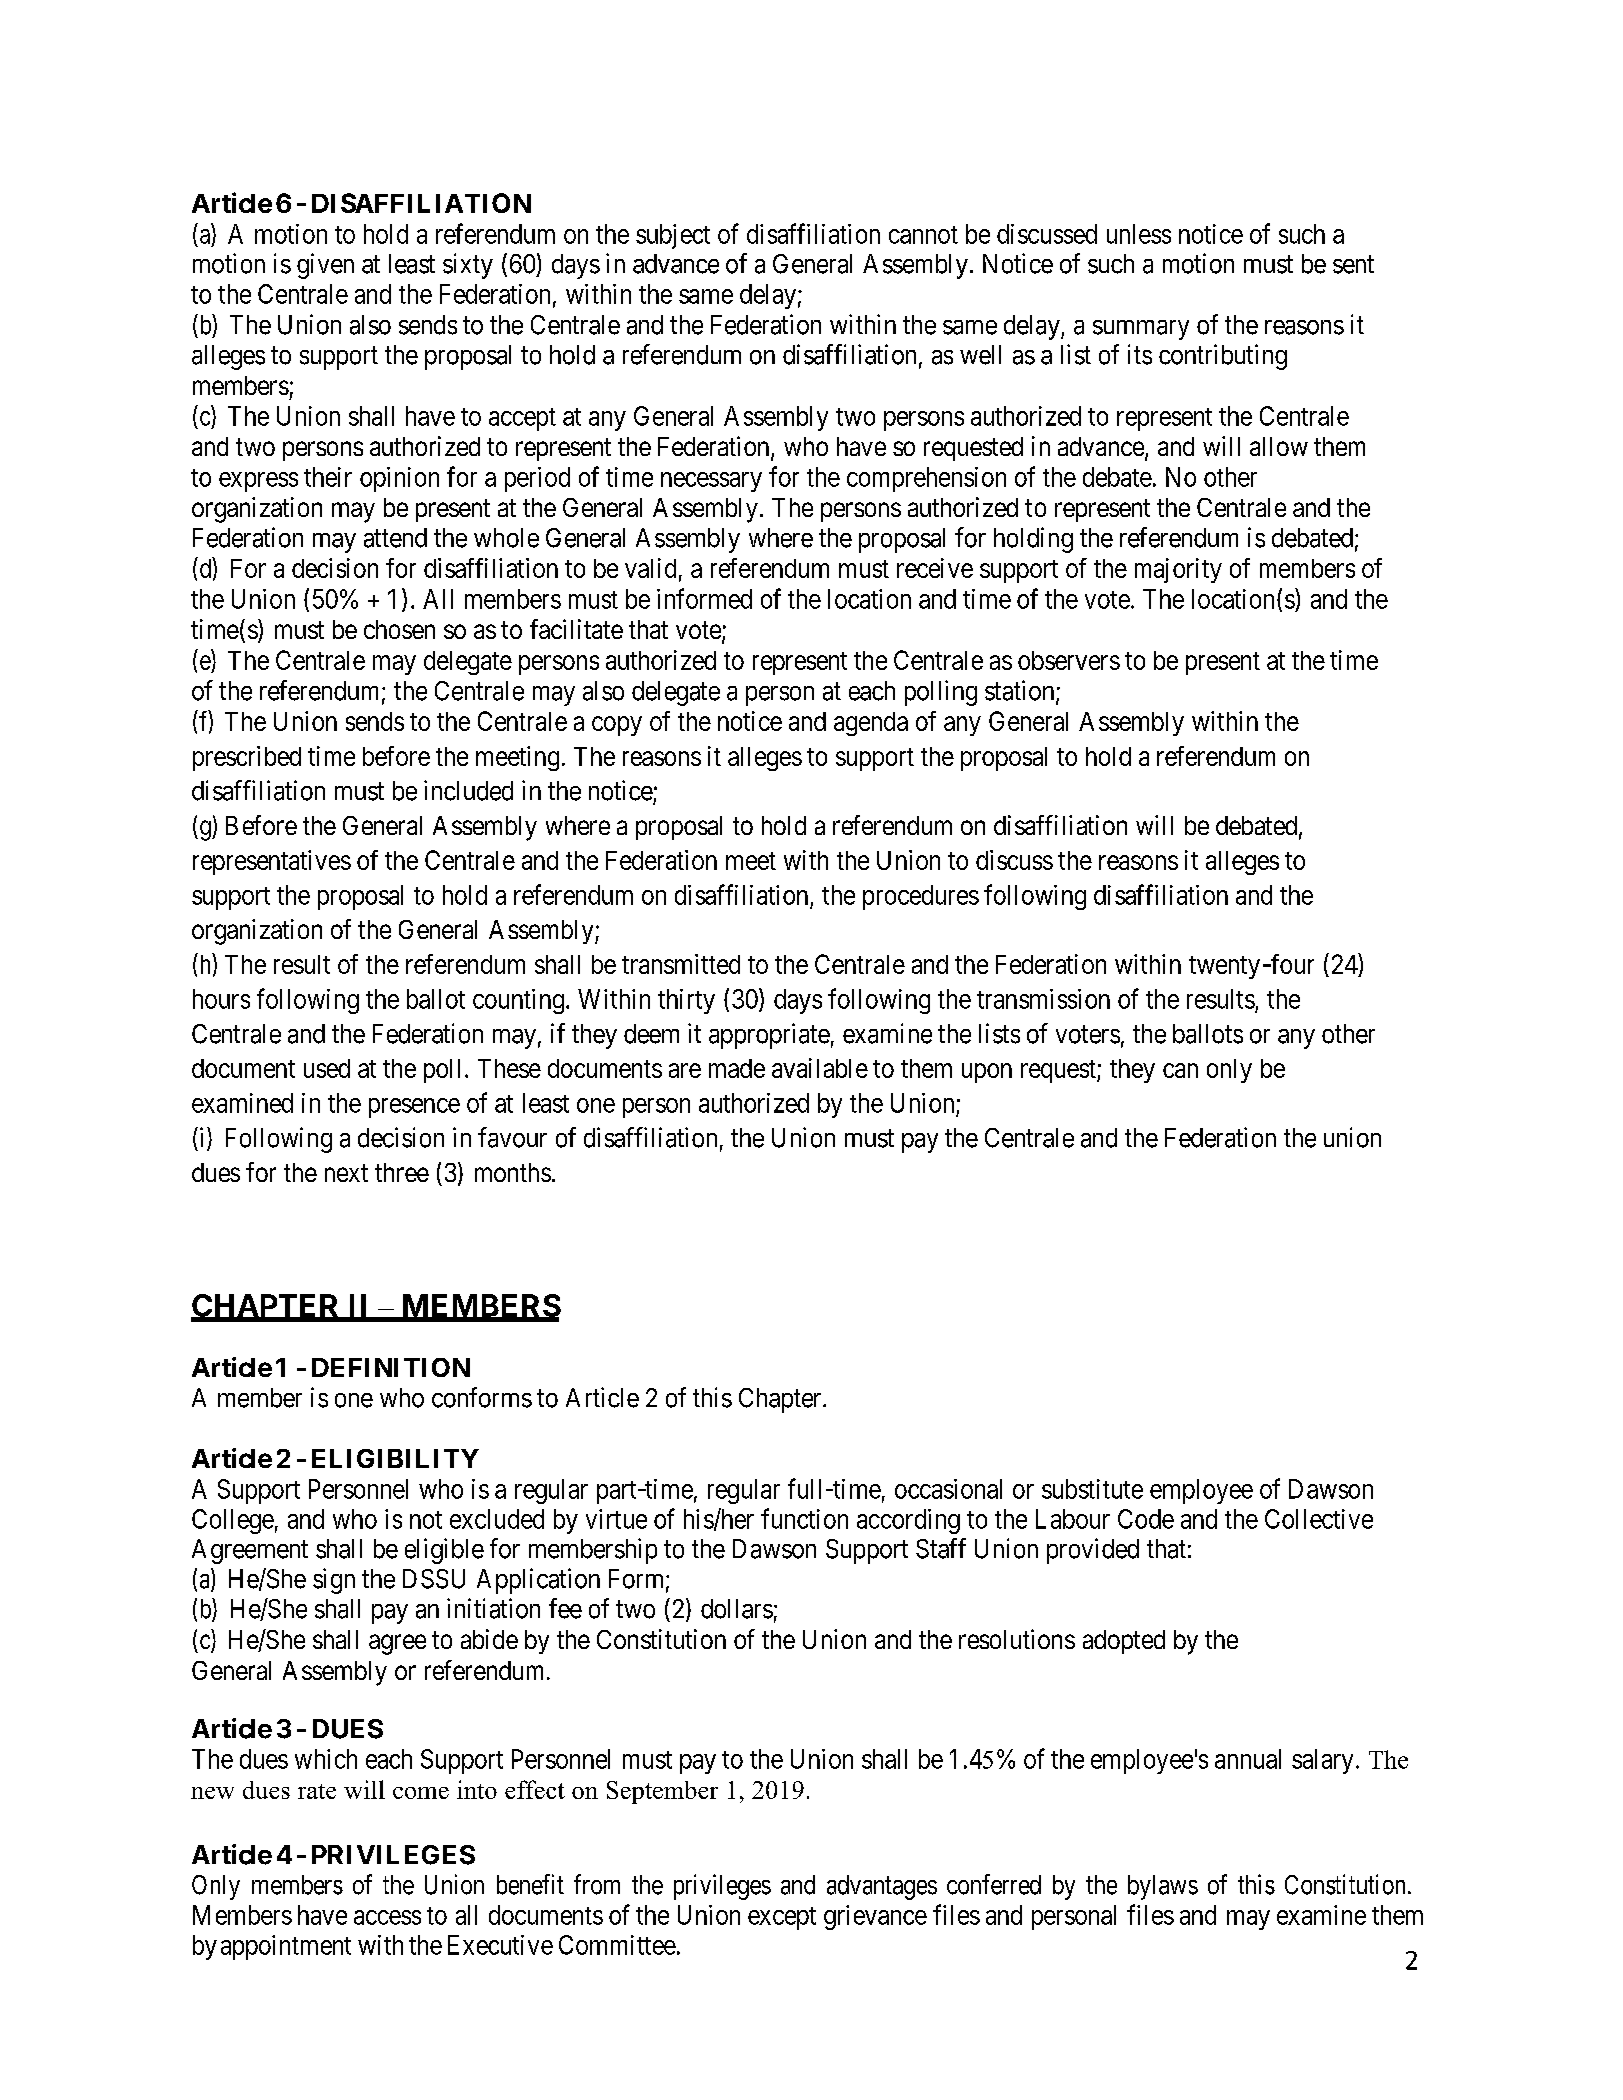 Image resolution: width=1623 pixels, height=2100 pixels. What do you see at coordinates (871, 724) in the page?
I see `agenda` at bounding box center [871, 724].
